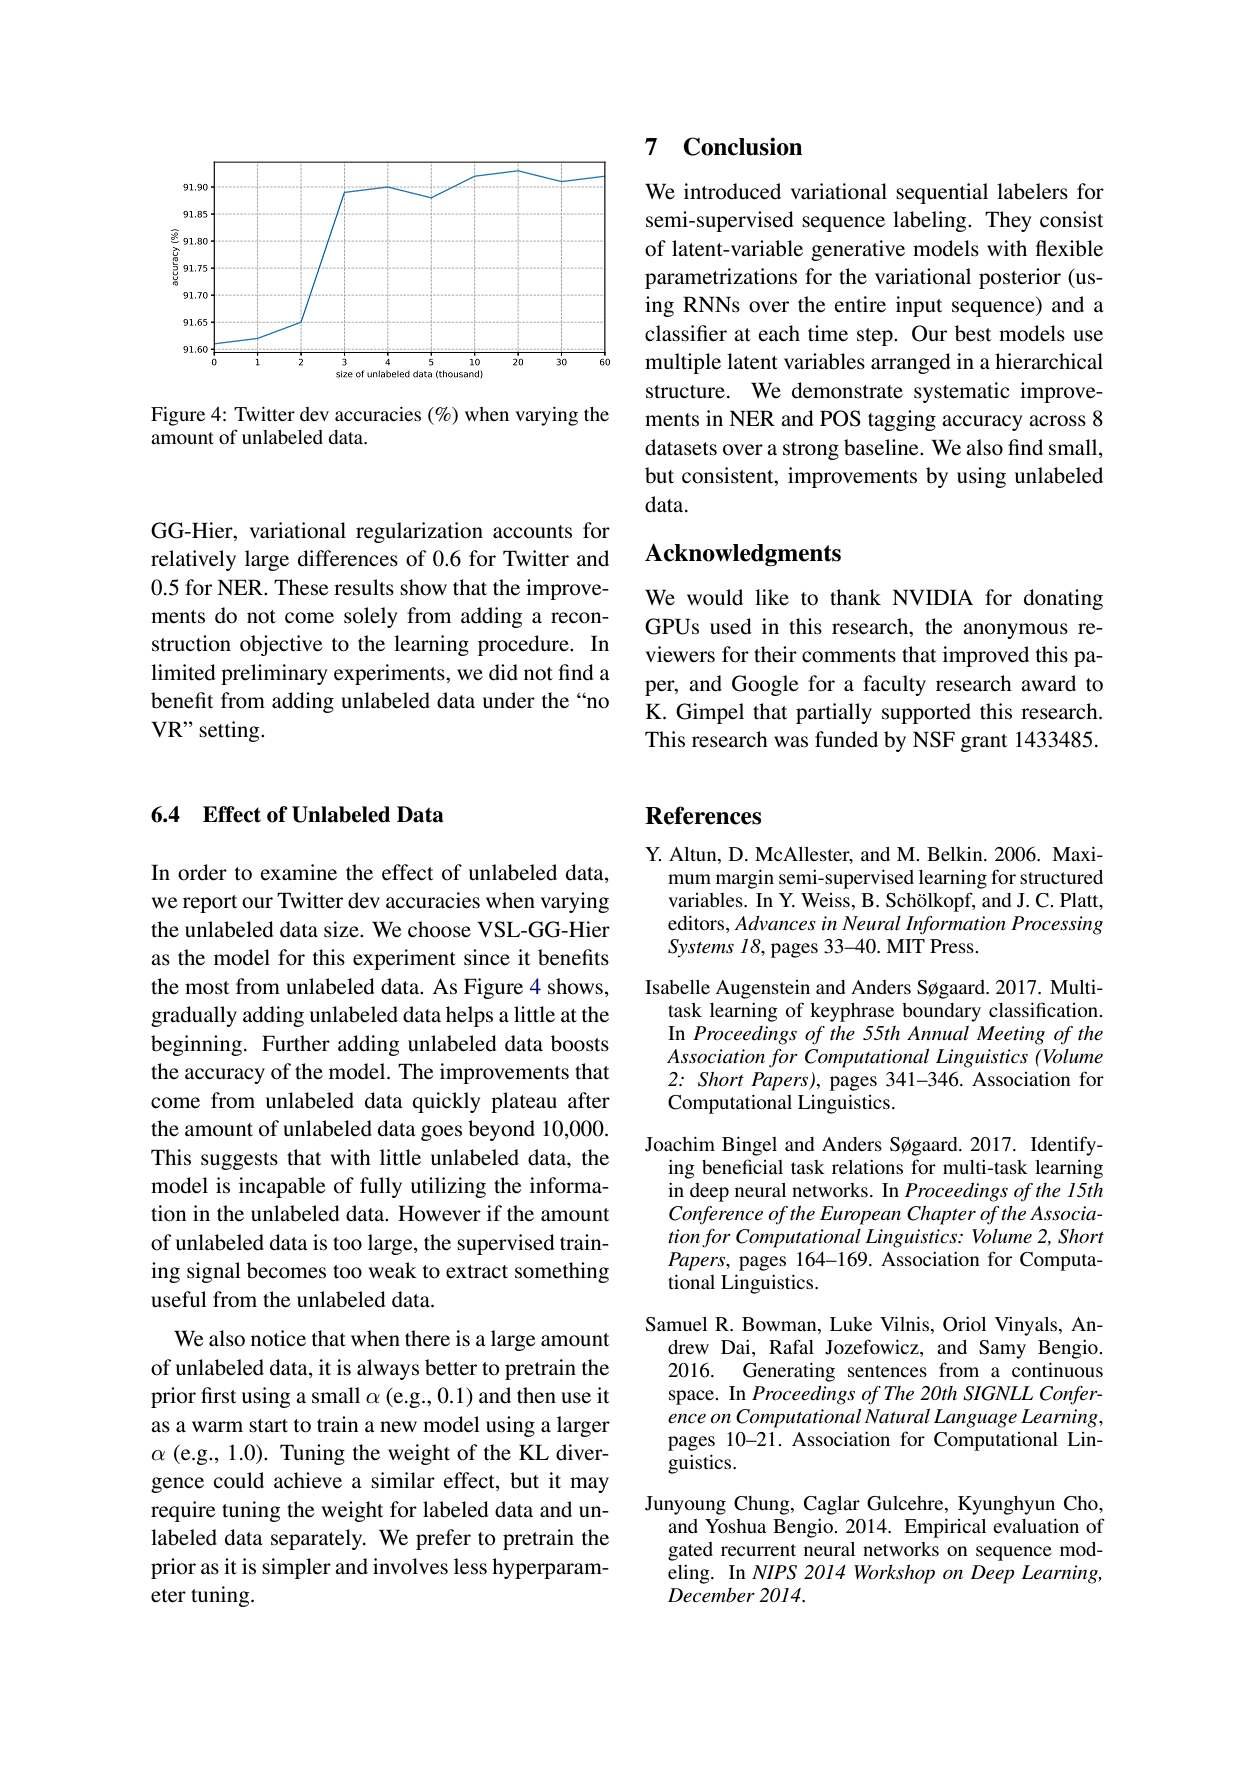  I want to click on simpler, so click(296, 1568).
